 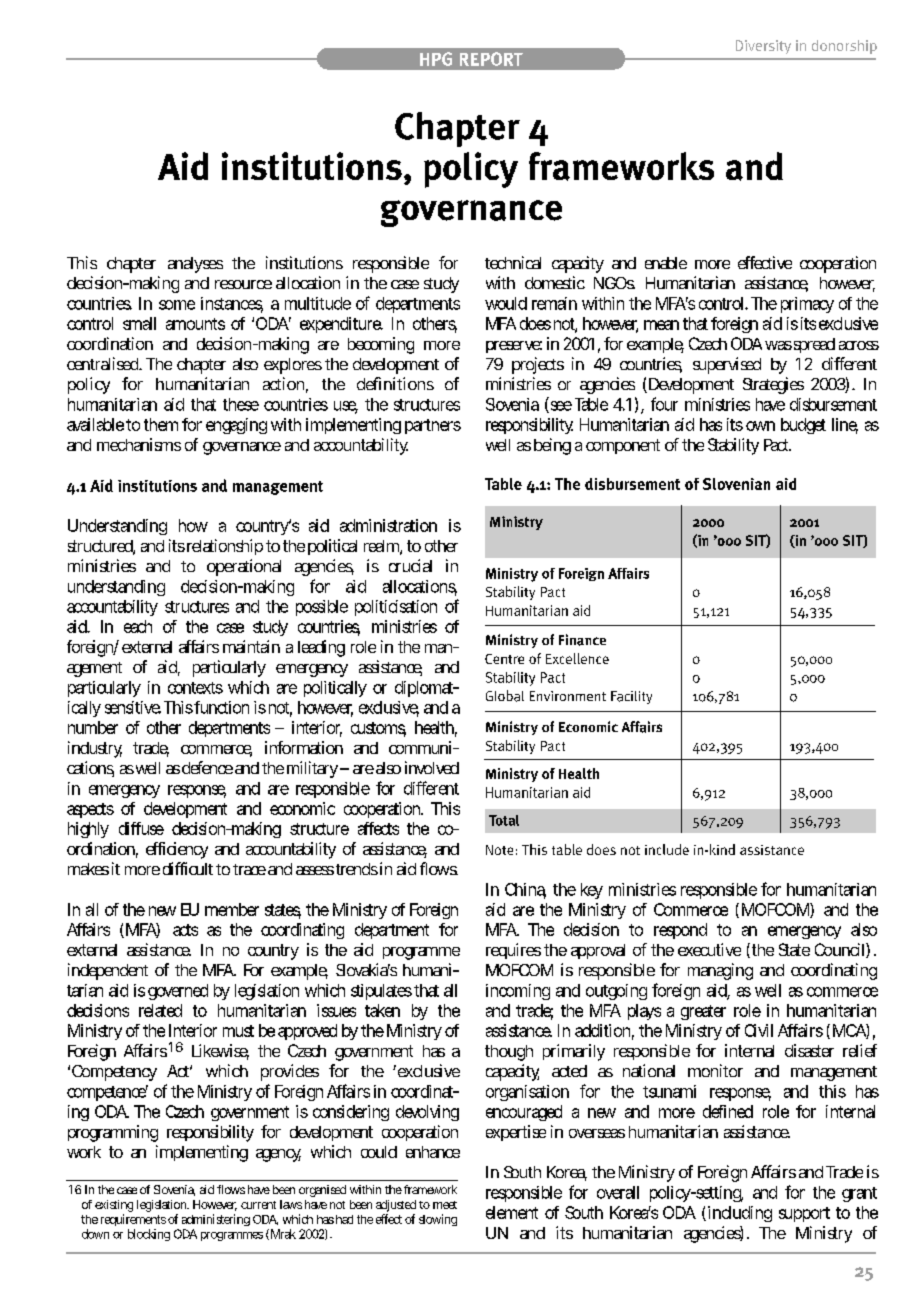 I want to click on Diversity, so click(x=763, y=47).
